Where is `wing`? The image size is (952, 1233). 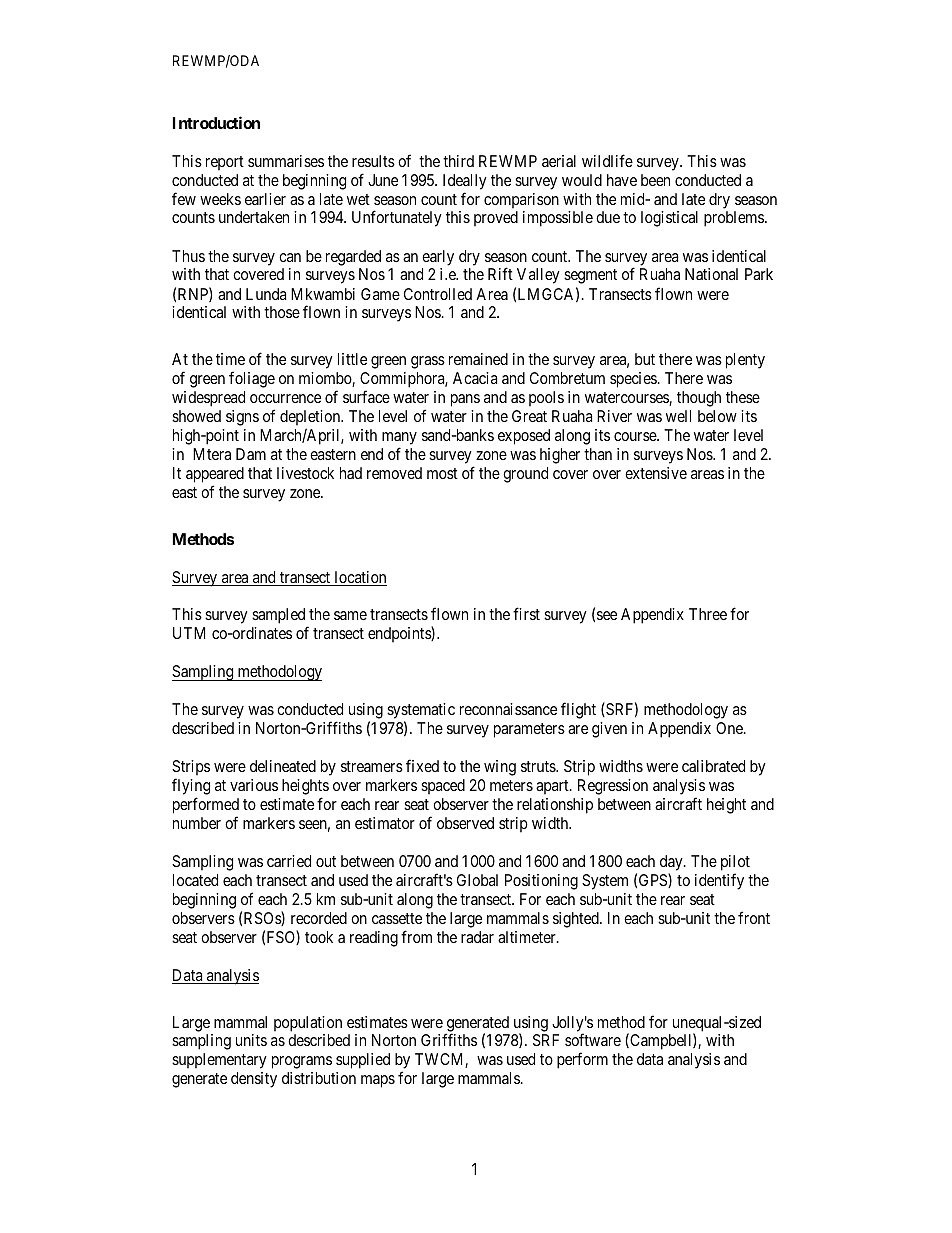
wing is located at coordinates (500, 768).
